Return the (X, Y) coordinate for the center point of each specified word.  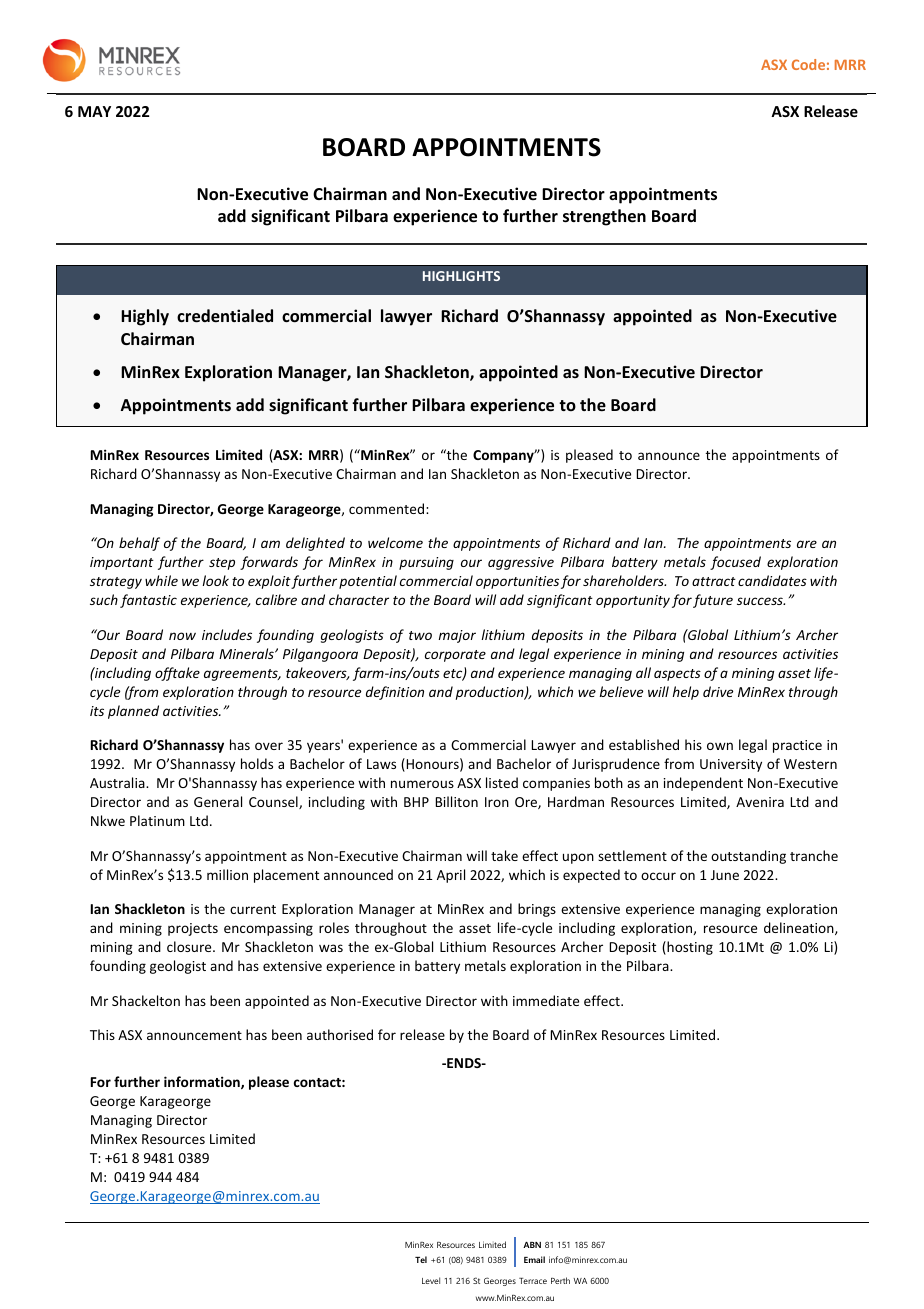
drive (718, 691)
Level (431, 1280)
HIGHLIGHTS (461, 276)
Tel (421, 1259)
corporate (455, 656)
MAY (94, 111)
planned (133, 712)
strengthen (604, 217)
